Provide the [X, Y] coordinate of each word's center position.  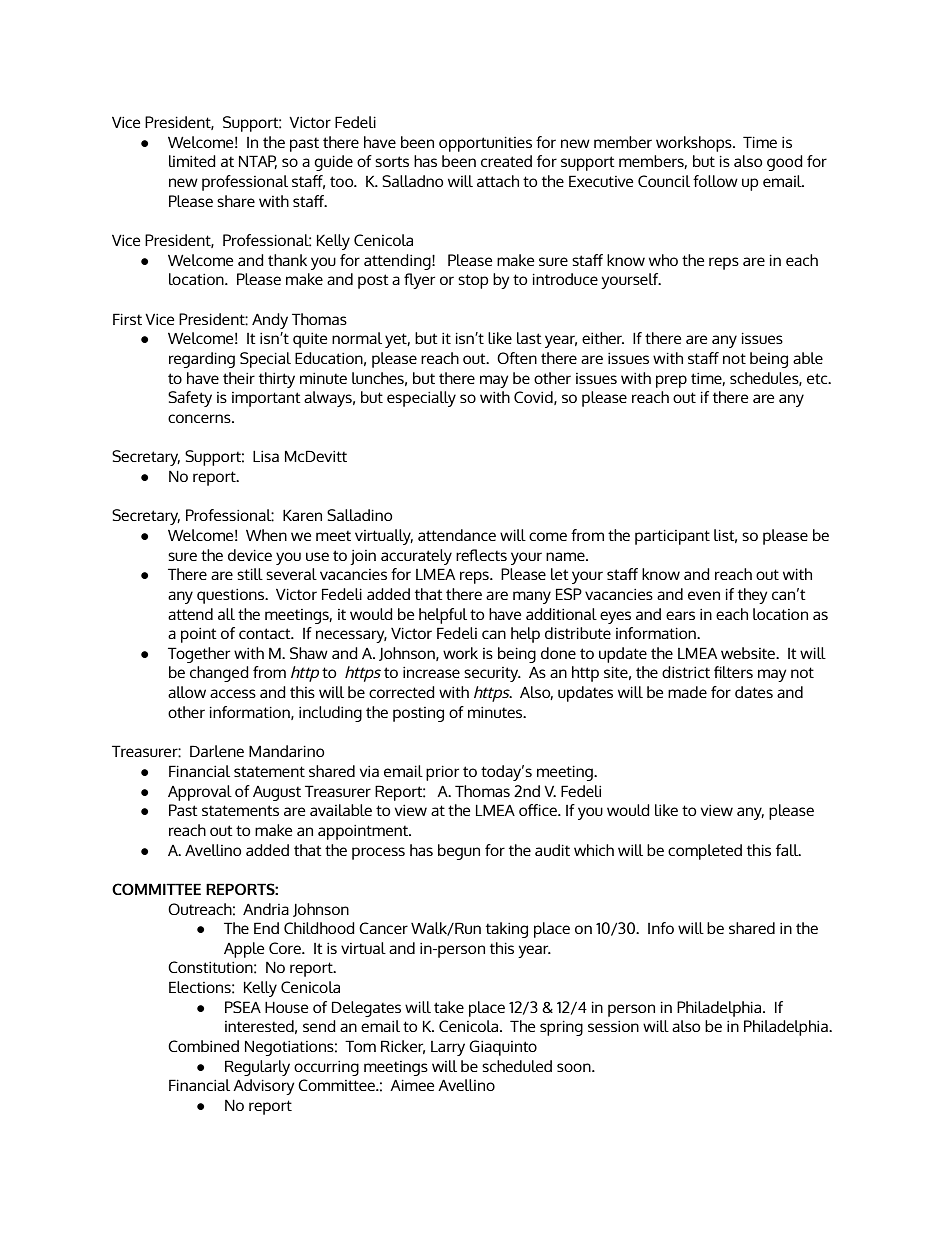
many [532, 597]
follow [715, 181]
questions [232, 596]
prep [671, 381]
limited [192, 161]
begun [459, 852]
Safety [190, 399]
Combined [203, 1046]
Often [517, 358]
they [753, 596]
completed [705, 852]
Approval [200, 793]
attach [498, 181]
